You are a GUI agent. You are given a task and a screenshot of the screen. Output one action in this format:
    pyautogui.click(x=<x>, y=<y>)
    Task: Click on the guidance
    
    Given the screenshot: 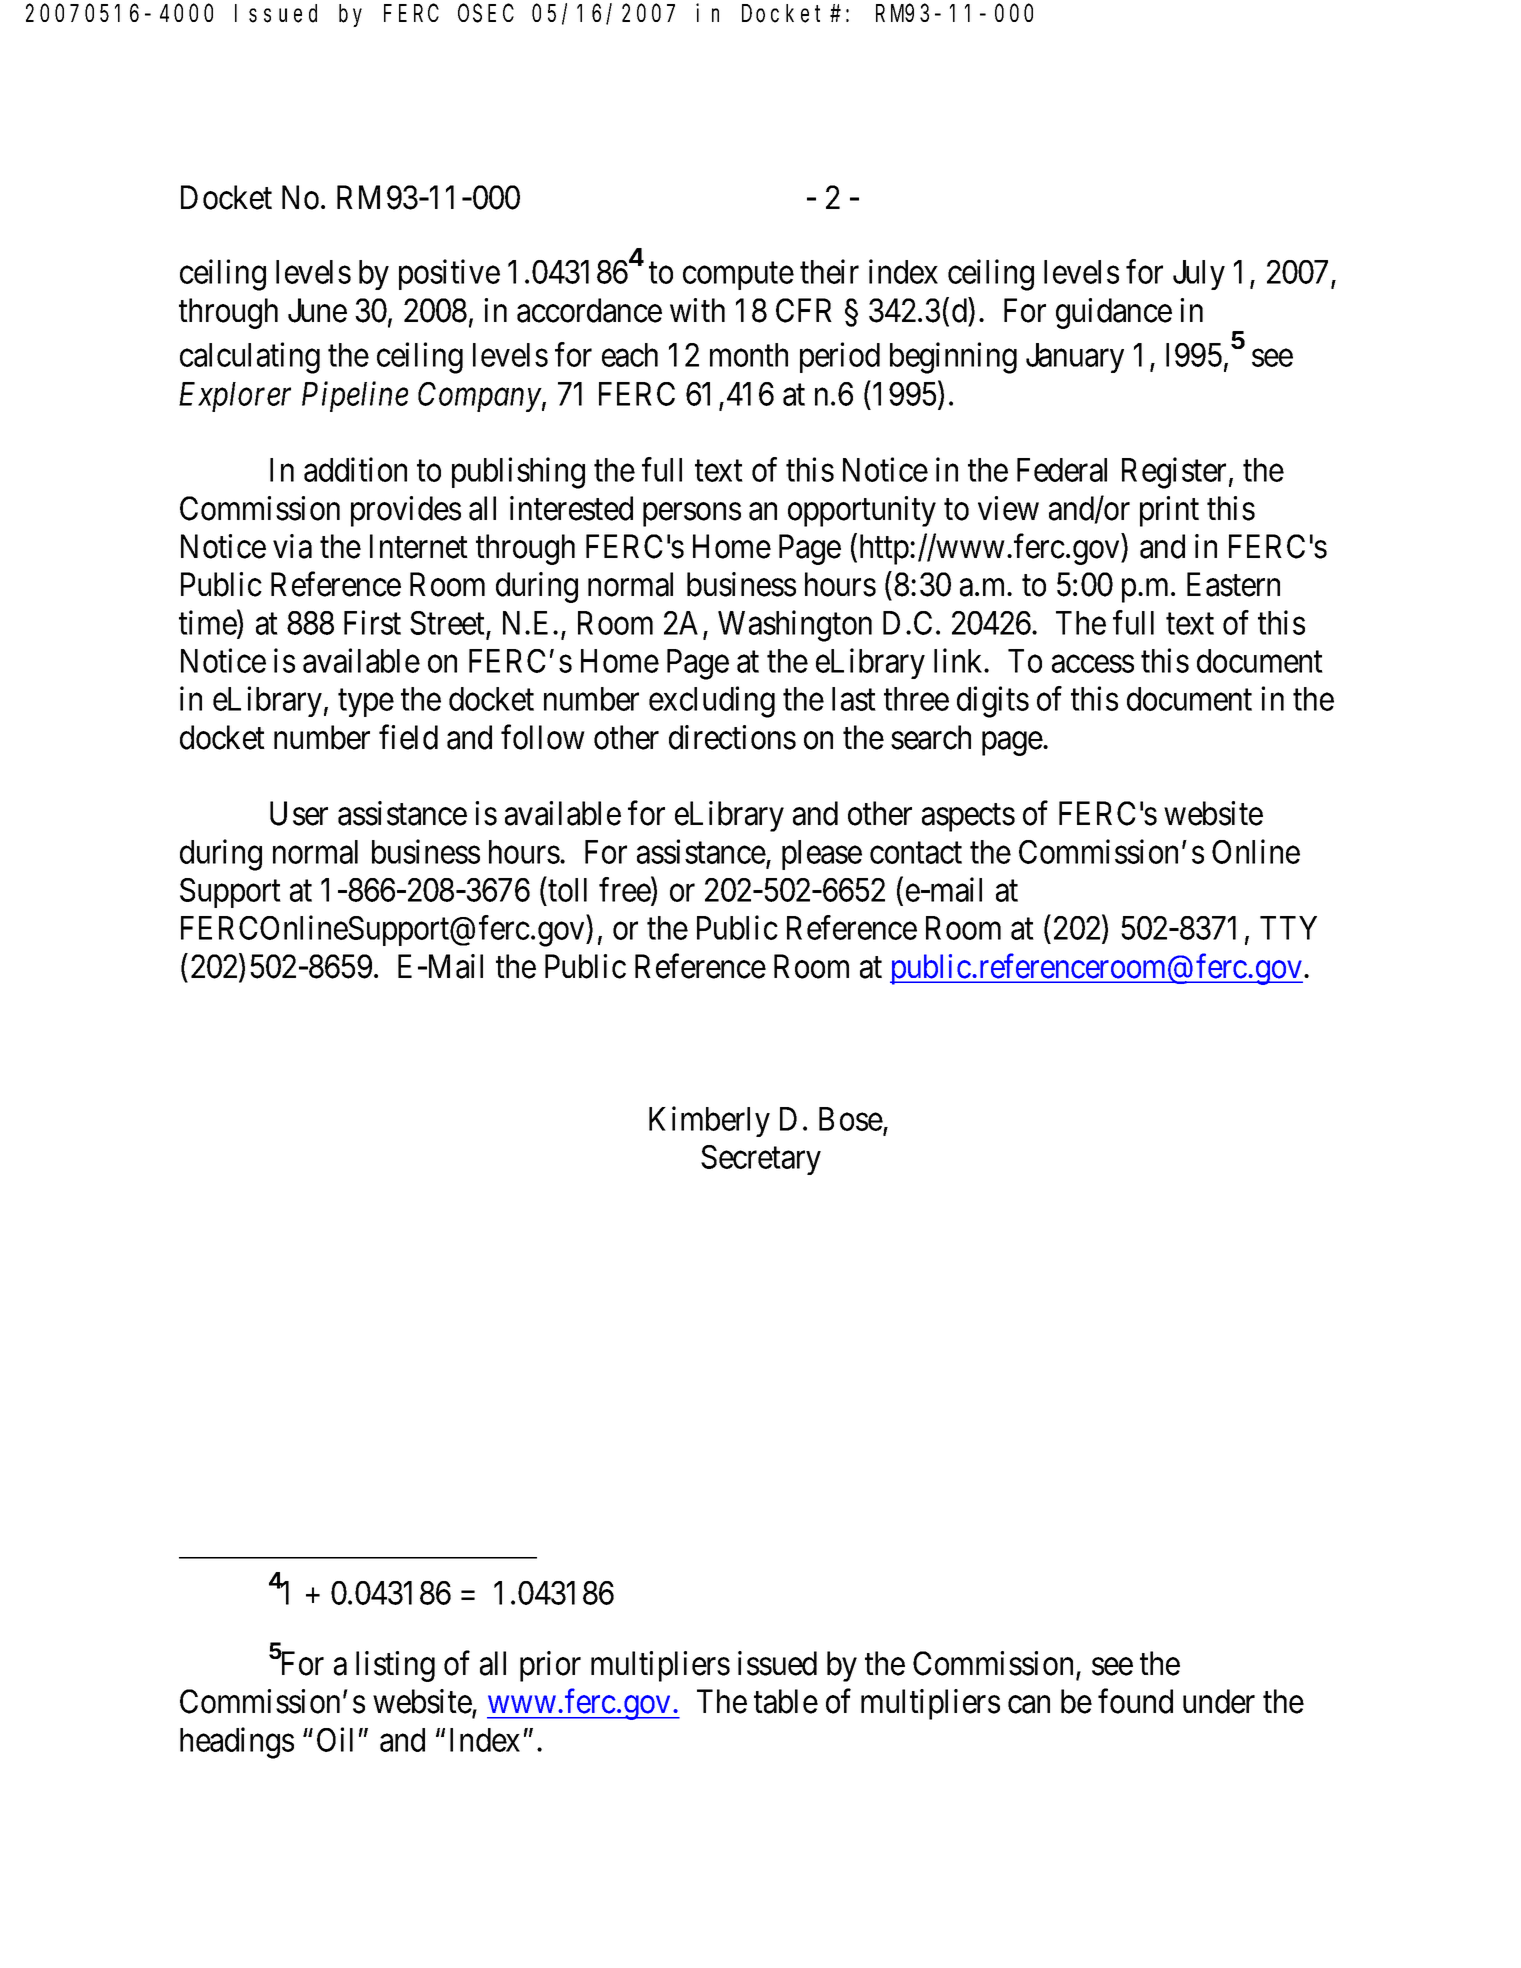 What is the action you would take?
    pyautogui.click(x=1114, y=313)
